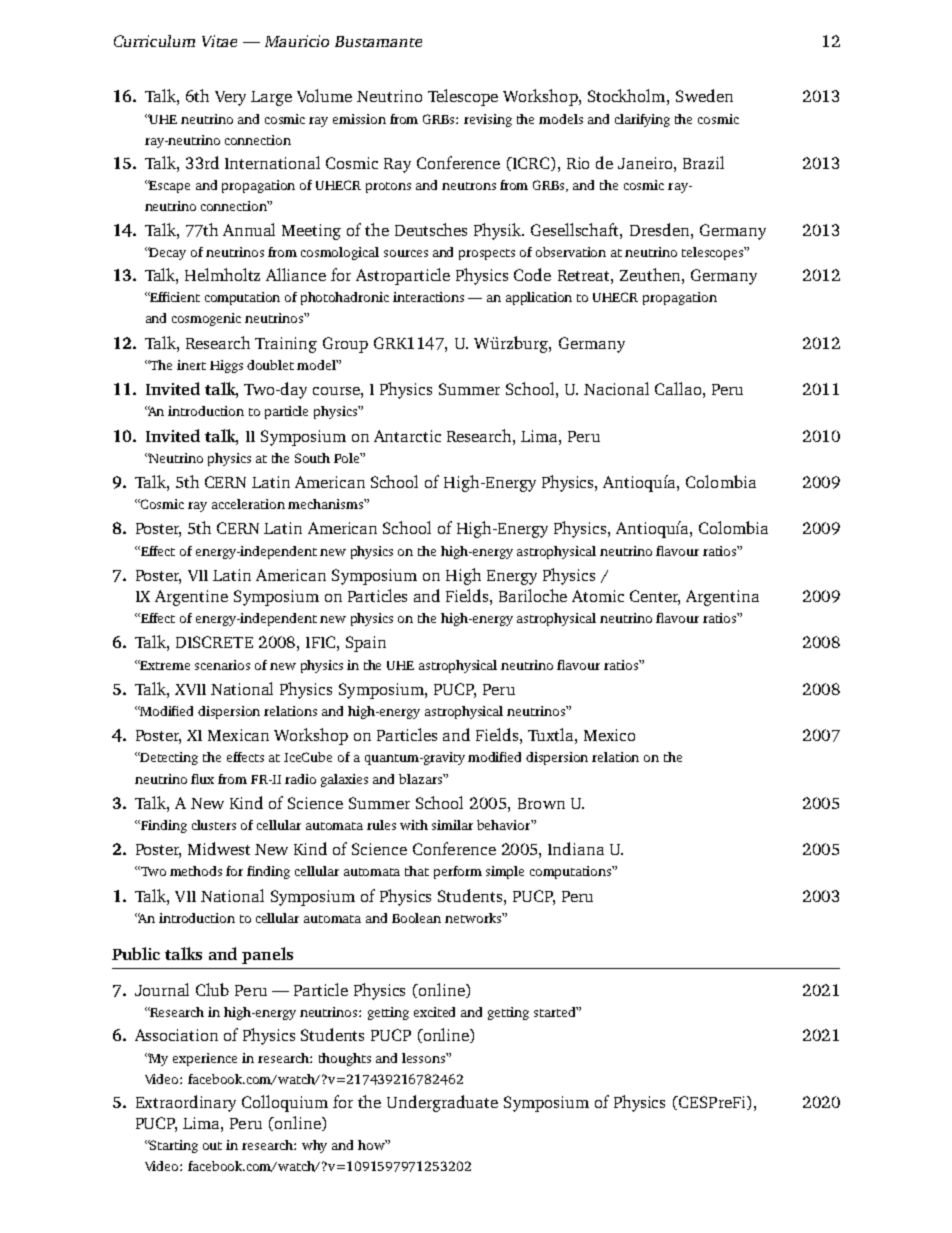 Image resolution: width=952 pixels, height=1233 pixels. What do you see at coordinates (407, 436) in the page?
I see `Antarctic` at bounding box center [407, 436].
